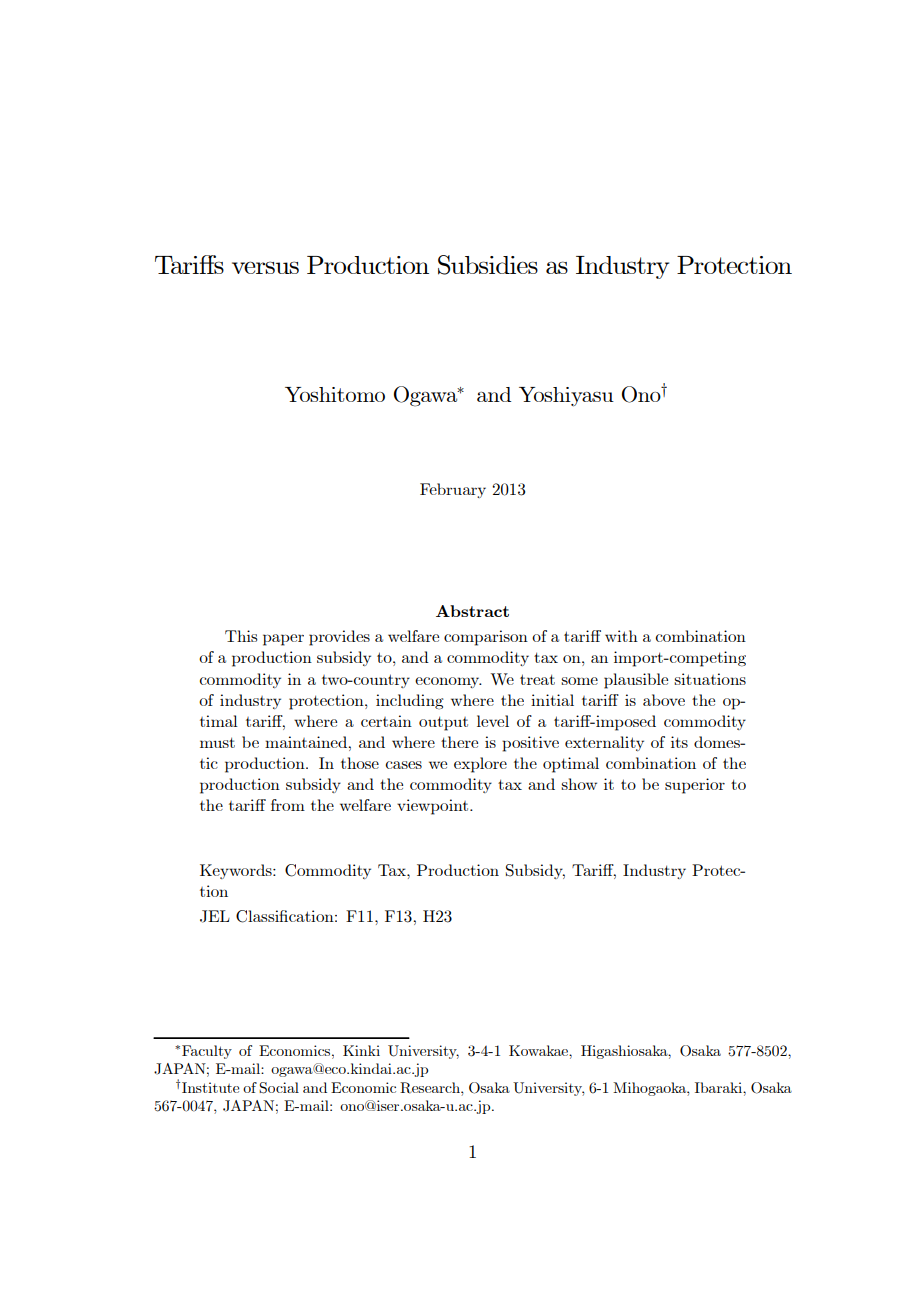  I want to click on Subsidies, so click(488, 265).
